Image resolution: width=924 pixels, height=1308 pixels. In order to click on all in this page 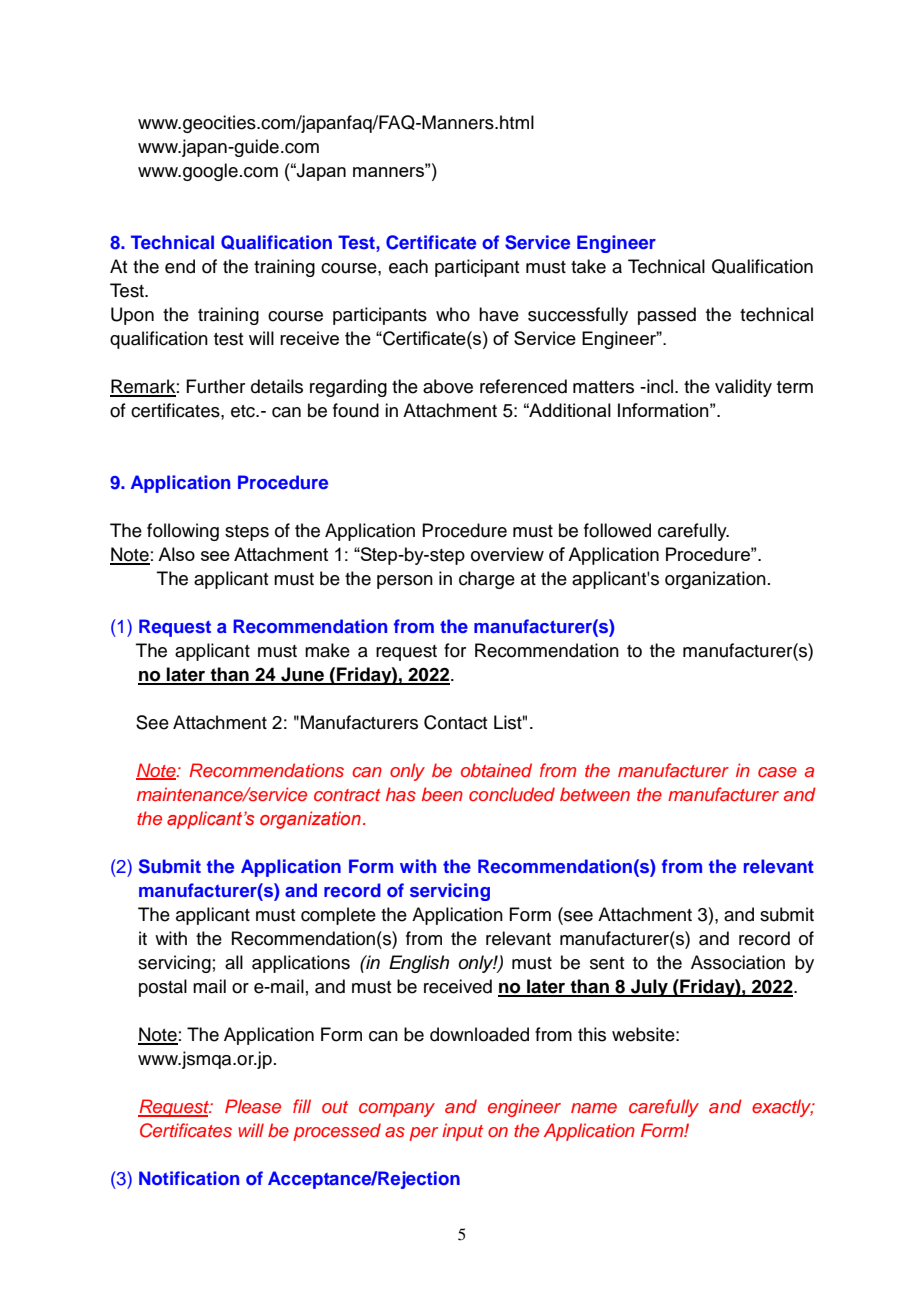, I will do `click(234, 962)`.
